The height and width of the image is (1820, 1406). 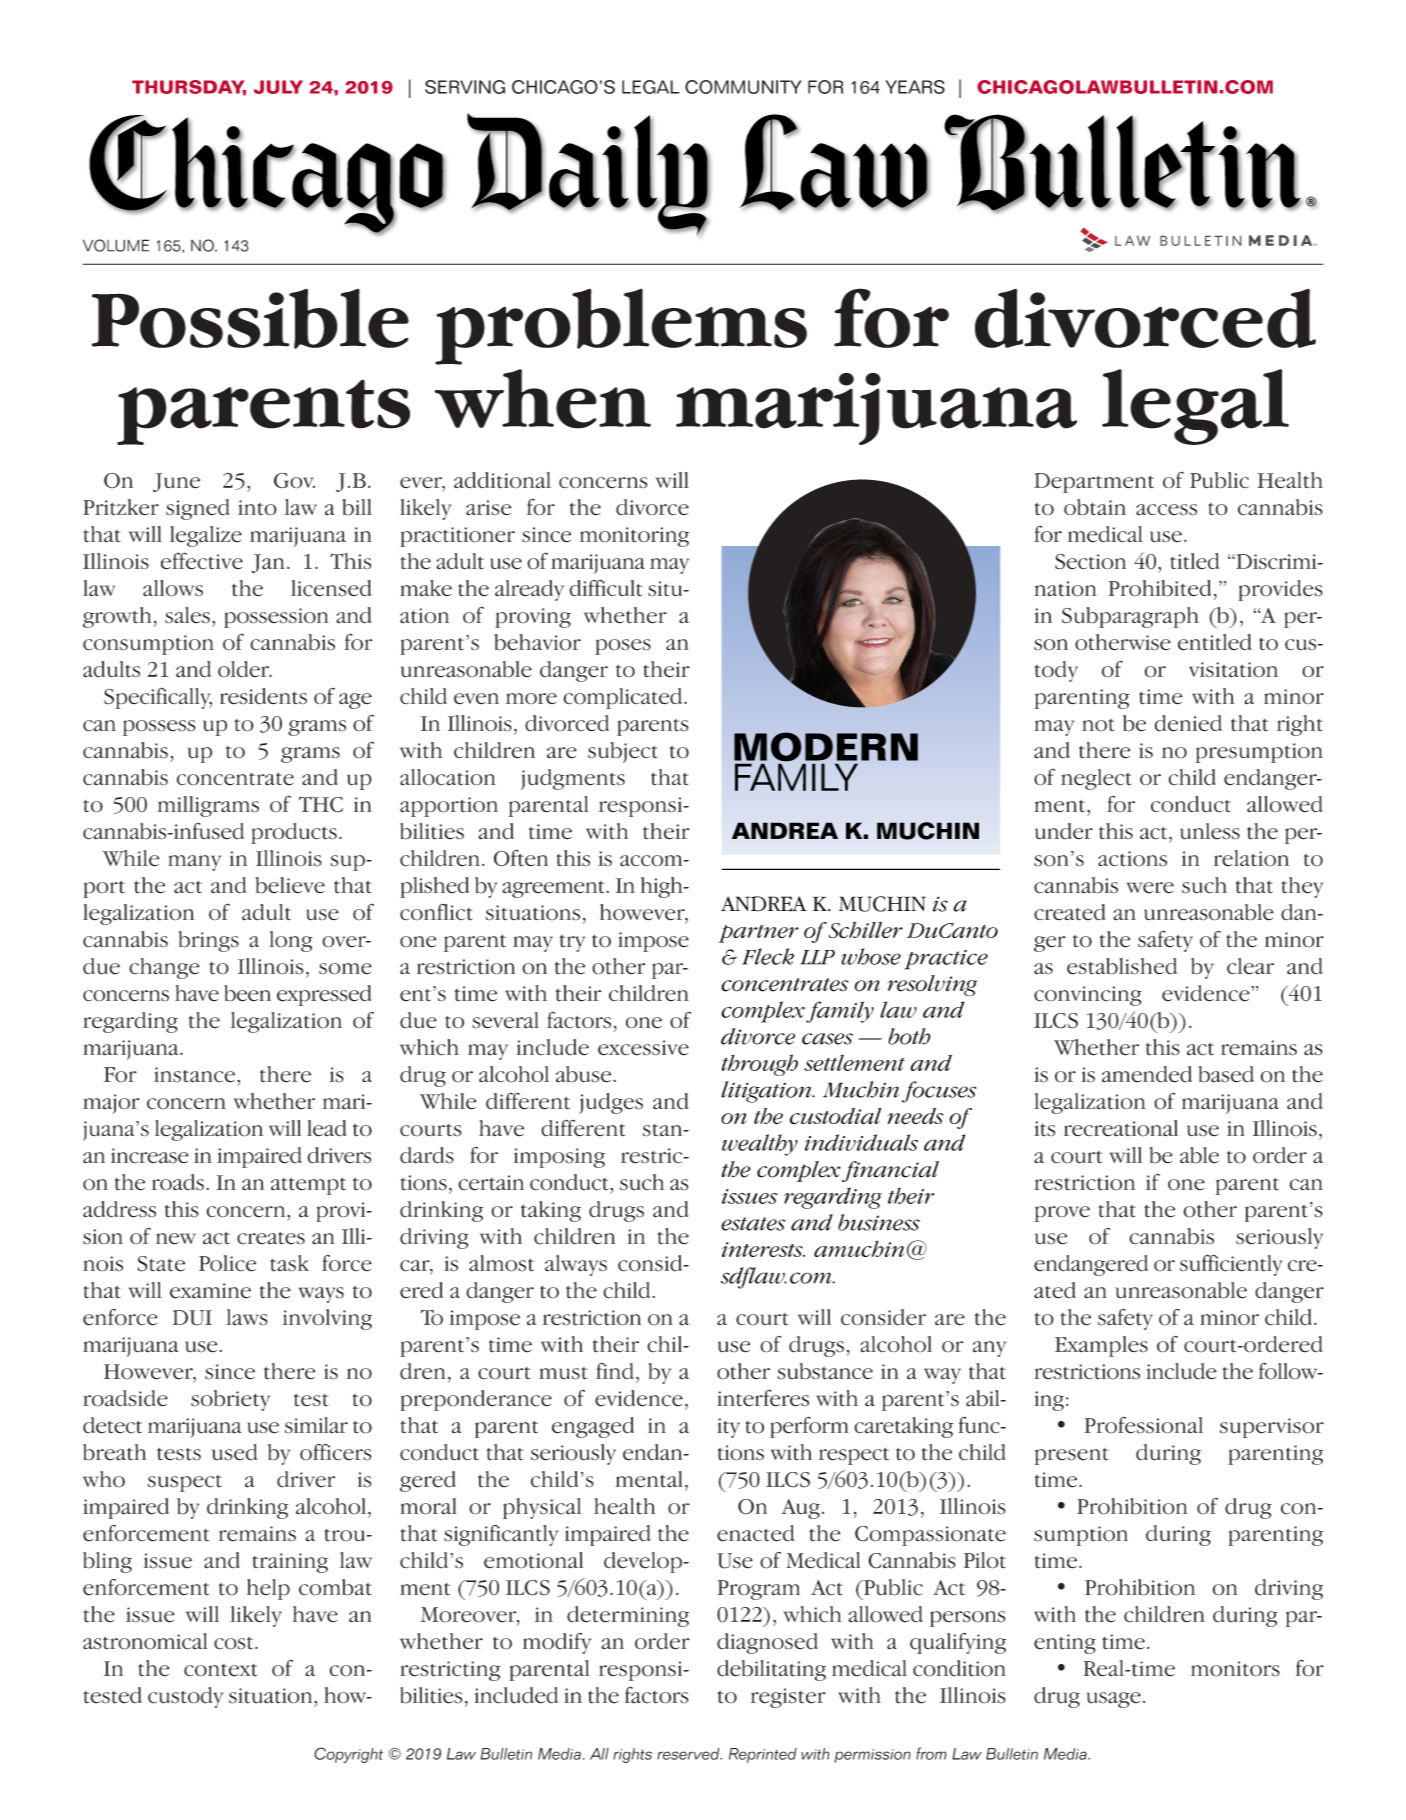 What do you see at coordinates (321, 804) in the image?
I see `THC` at bounding box center [321, 804].
